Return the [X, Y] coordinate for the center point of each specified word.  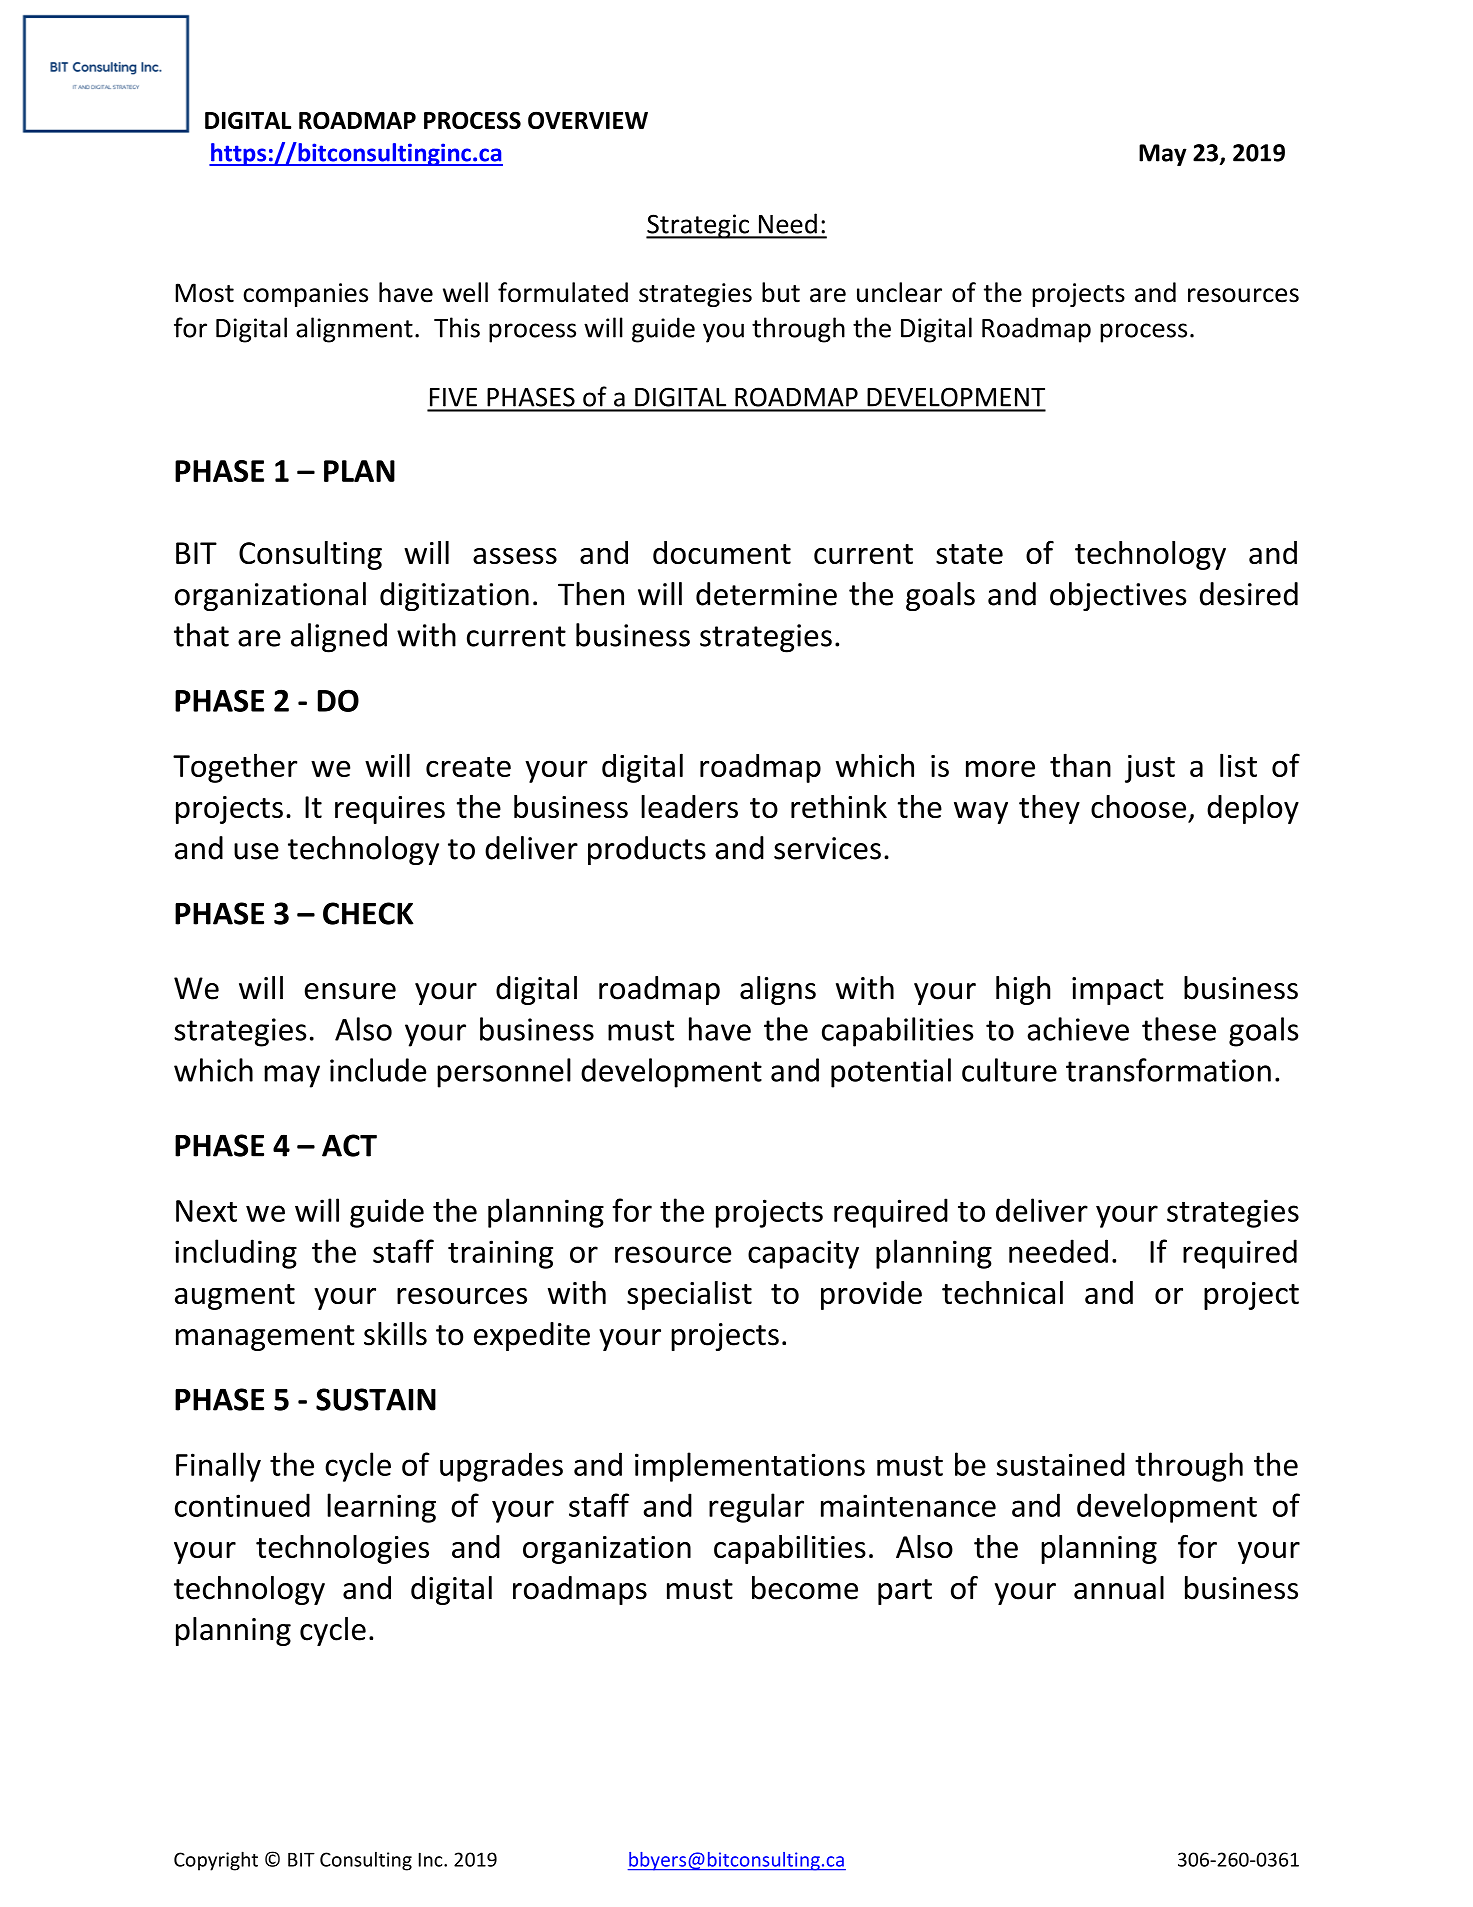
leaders [689, 806]
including [236, 1254]
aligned [339, 638]
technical [1002, 1292]
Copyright [216, 1861]
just [1150, 769]
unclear [899, 292]
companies [305, 295]
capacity [803, 1254]
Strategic [699, 226]
